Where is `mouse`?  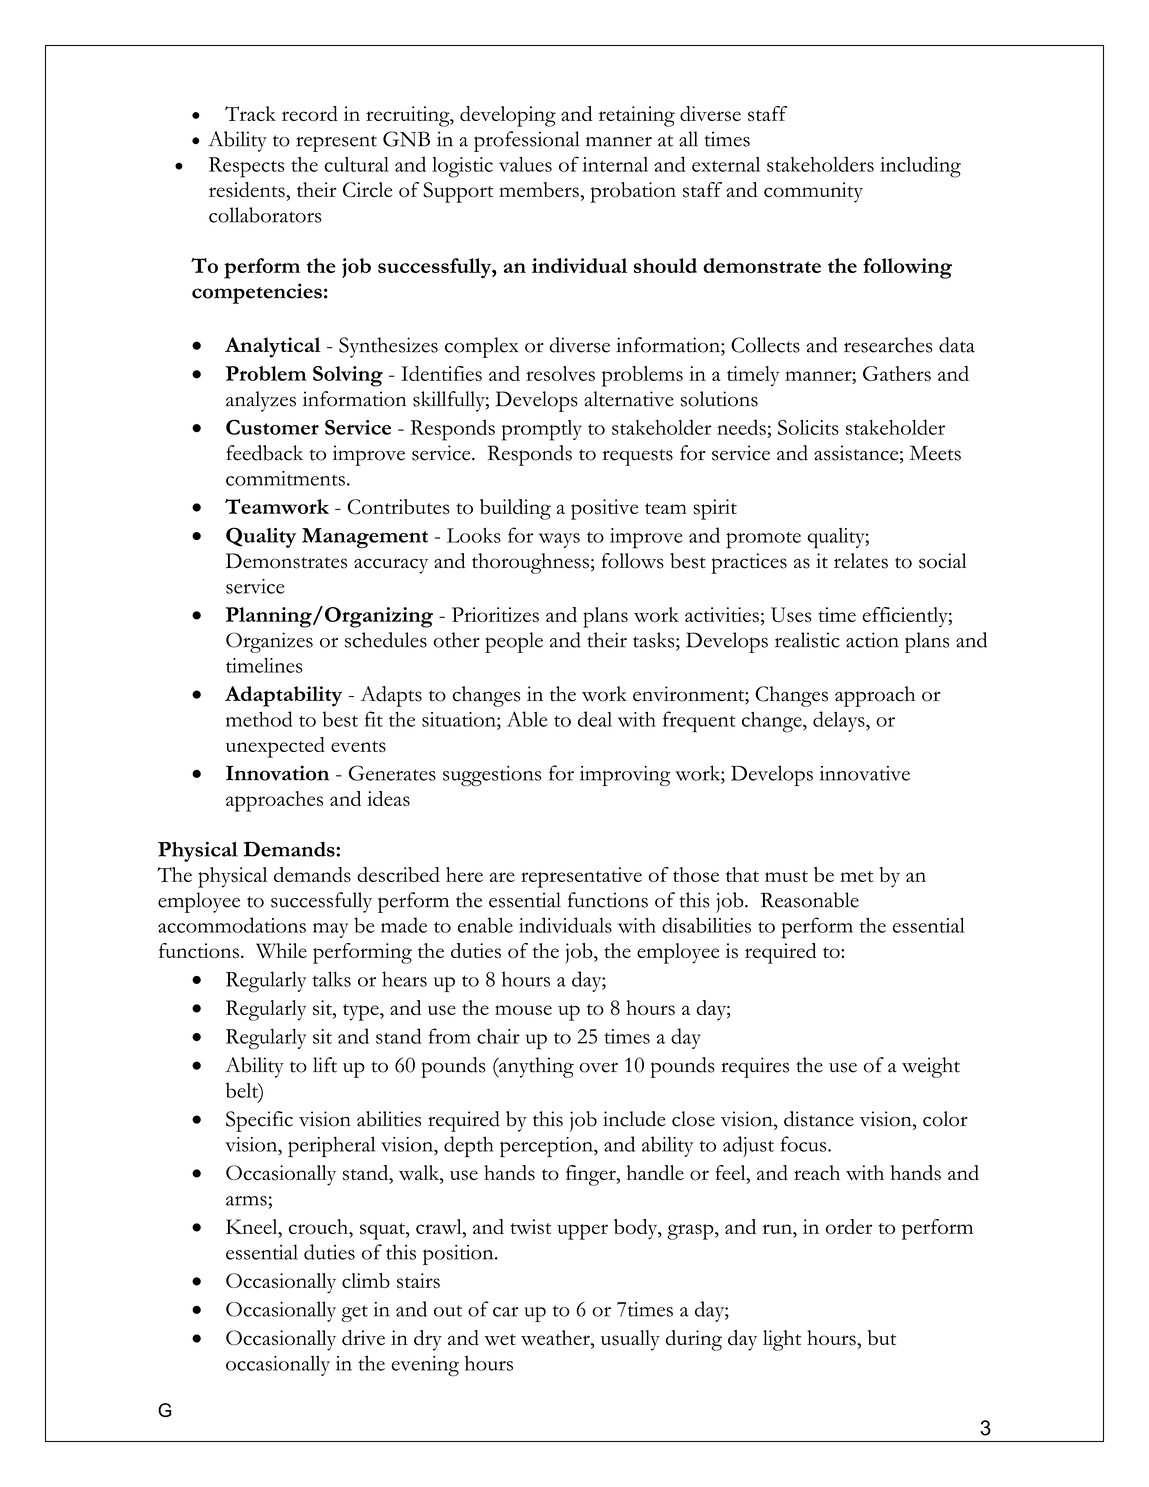 mouse is located at coordinates (523, 1010).
